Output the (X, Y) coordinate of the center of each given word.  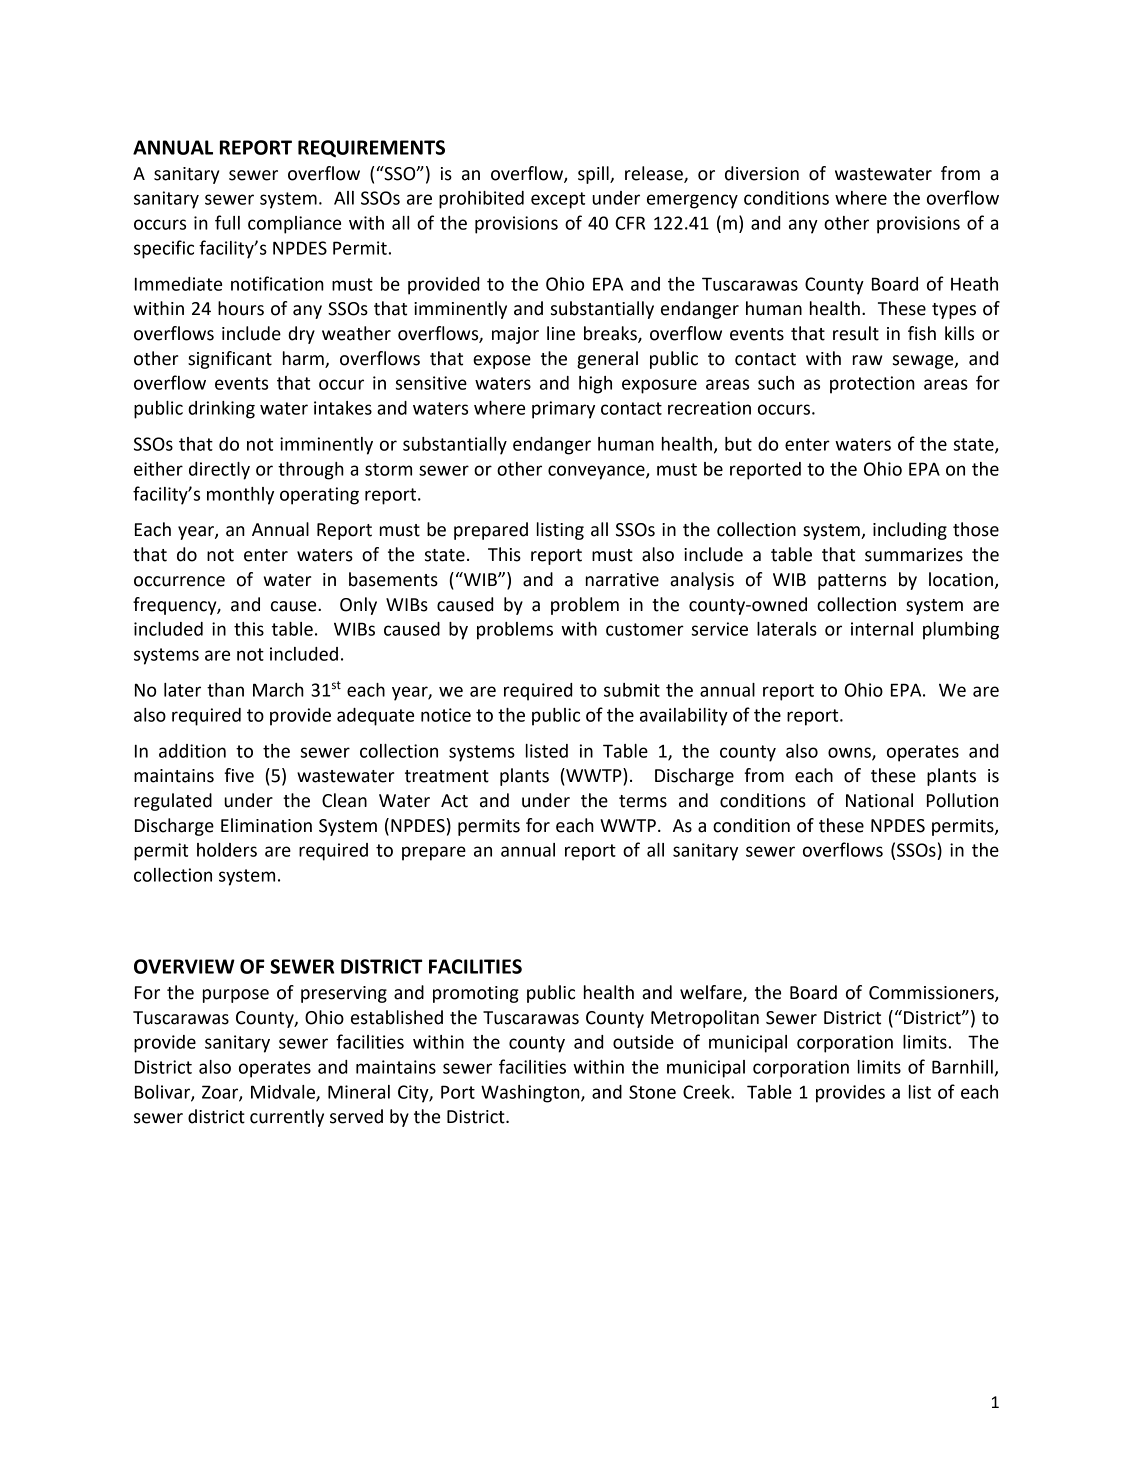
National (879, 800)
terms (643, 801)
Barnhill (962, 1067)
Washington (531, 1094)
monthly (240, 496)
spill (594, 175)
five (239, 775)
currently (287, 1118)
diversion (762, 173)
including (910, 531)
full (227, 222)
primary (563, 410)
